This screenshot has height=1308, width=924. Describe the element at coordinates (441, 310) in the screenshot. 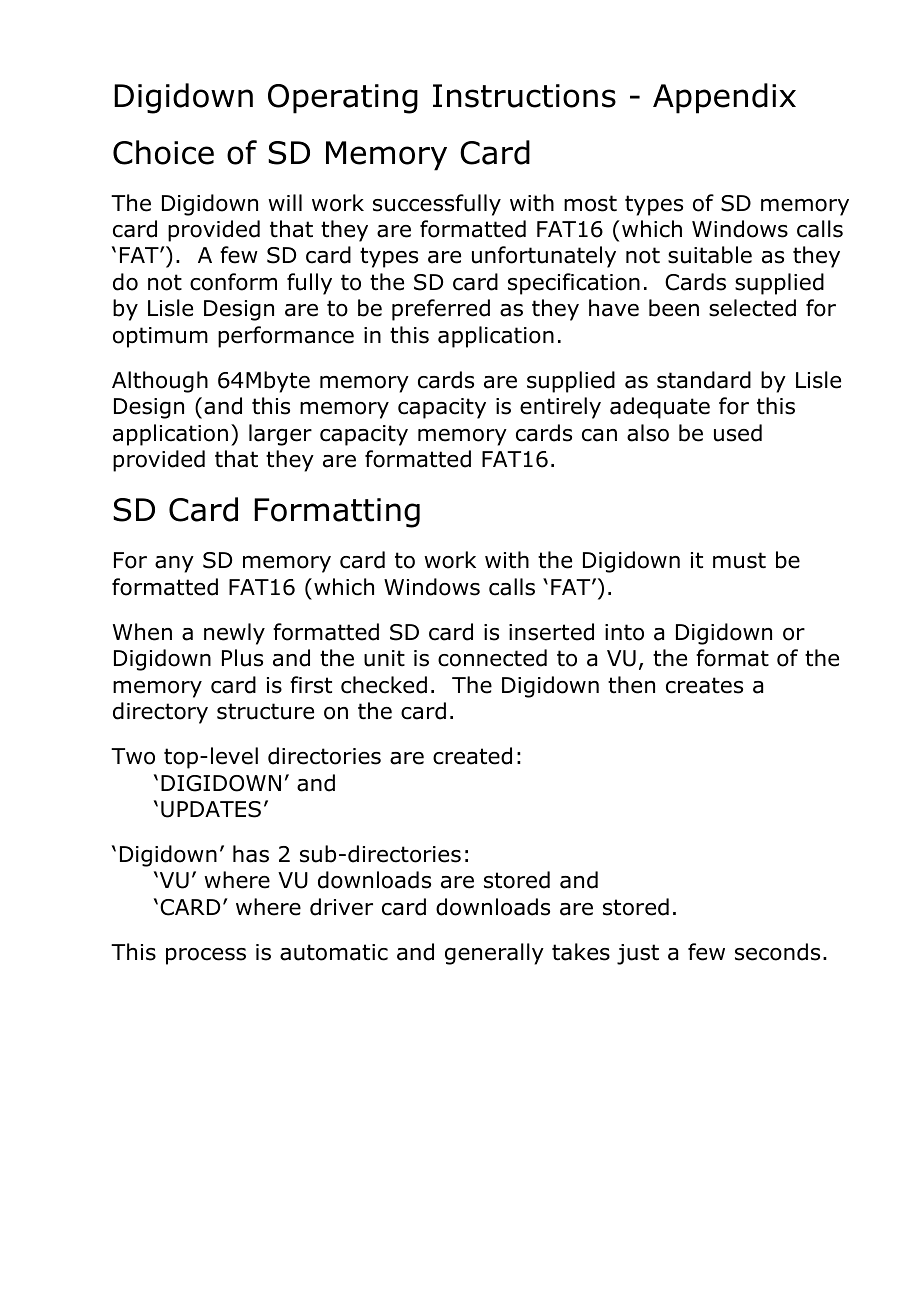

I see `preferred` at that location.
